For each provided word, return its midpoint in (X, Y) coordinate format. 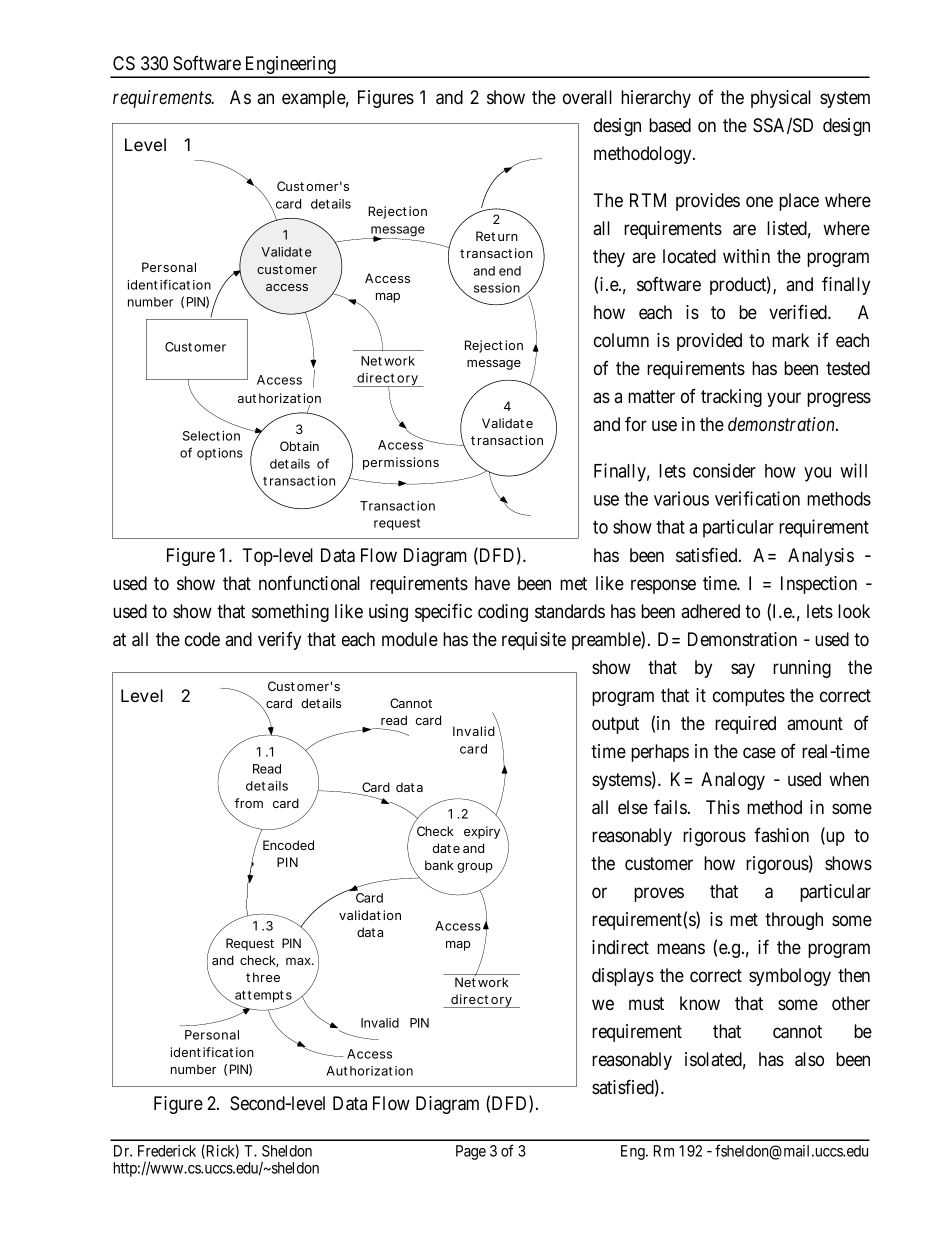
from (249, 803)
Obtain (299, 446)
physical (781, 99)
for (636, 423)
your (784, 399)
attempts (263, 997)
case (759, 752)
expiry (483, 831)
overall (587, 97)
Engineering (290, 66)
